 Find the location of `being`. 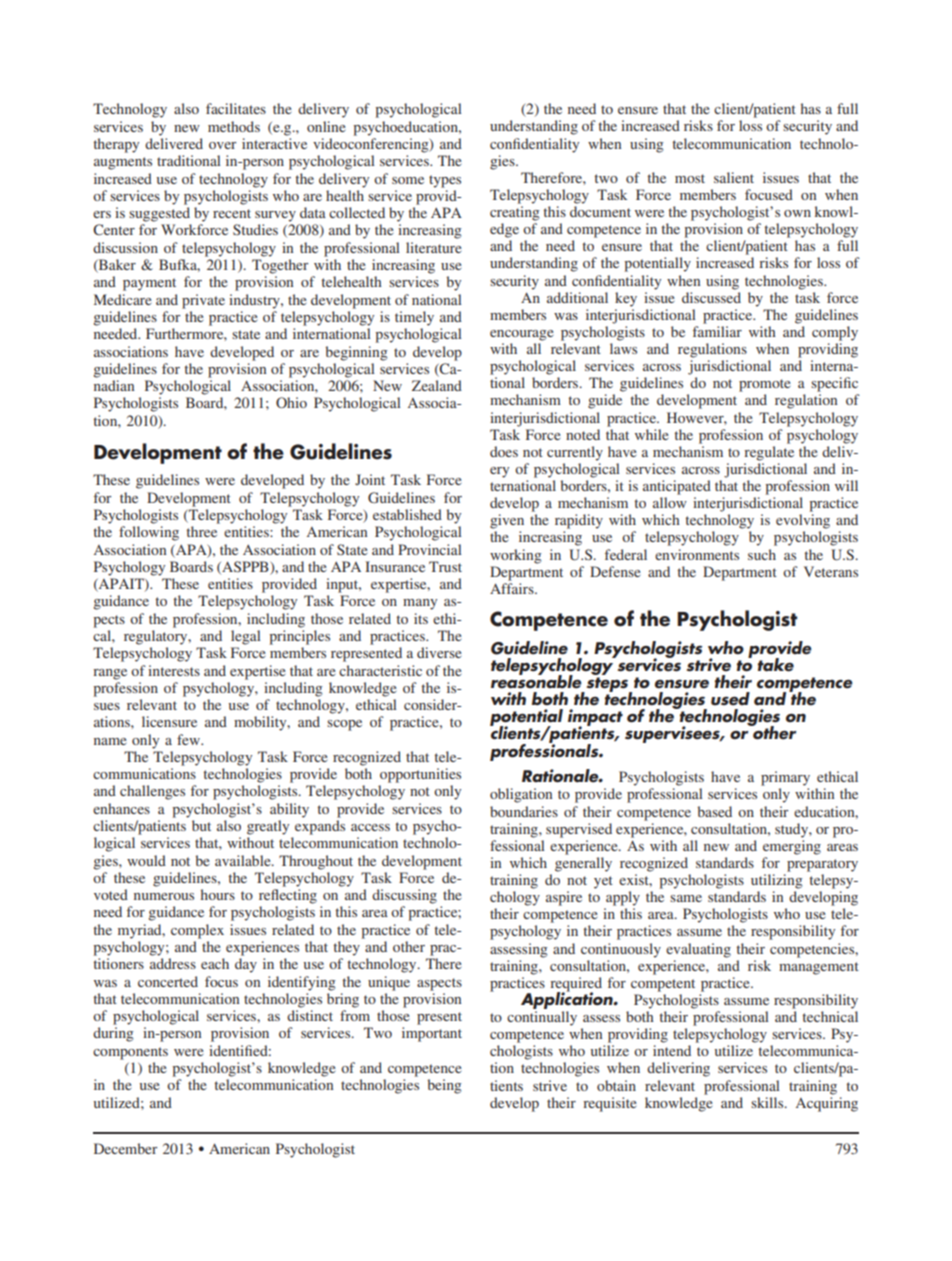

being is located at coordinates (444, 1086).
